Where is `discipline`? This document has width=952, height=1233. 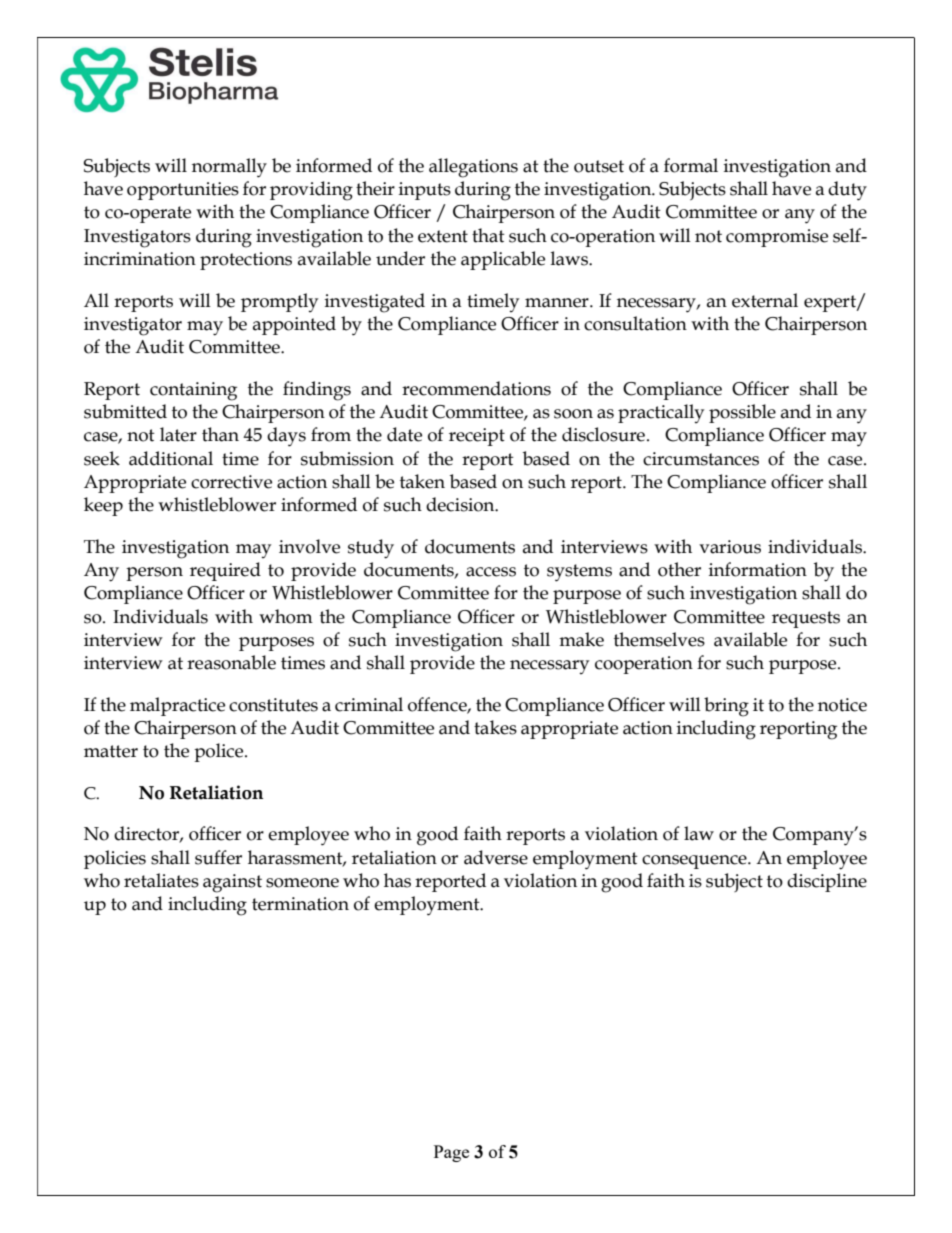 discipline is located at coordinates (827, 882).
